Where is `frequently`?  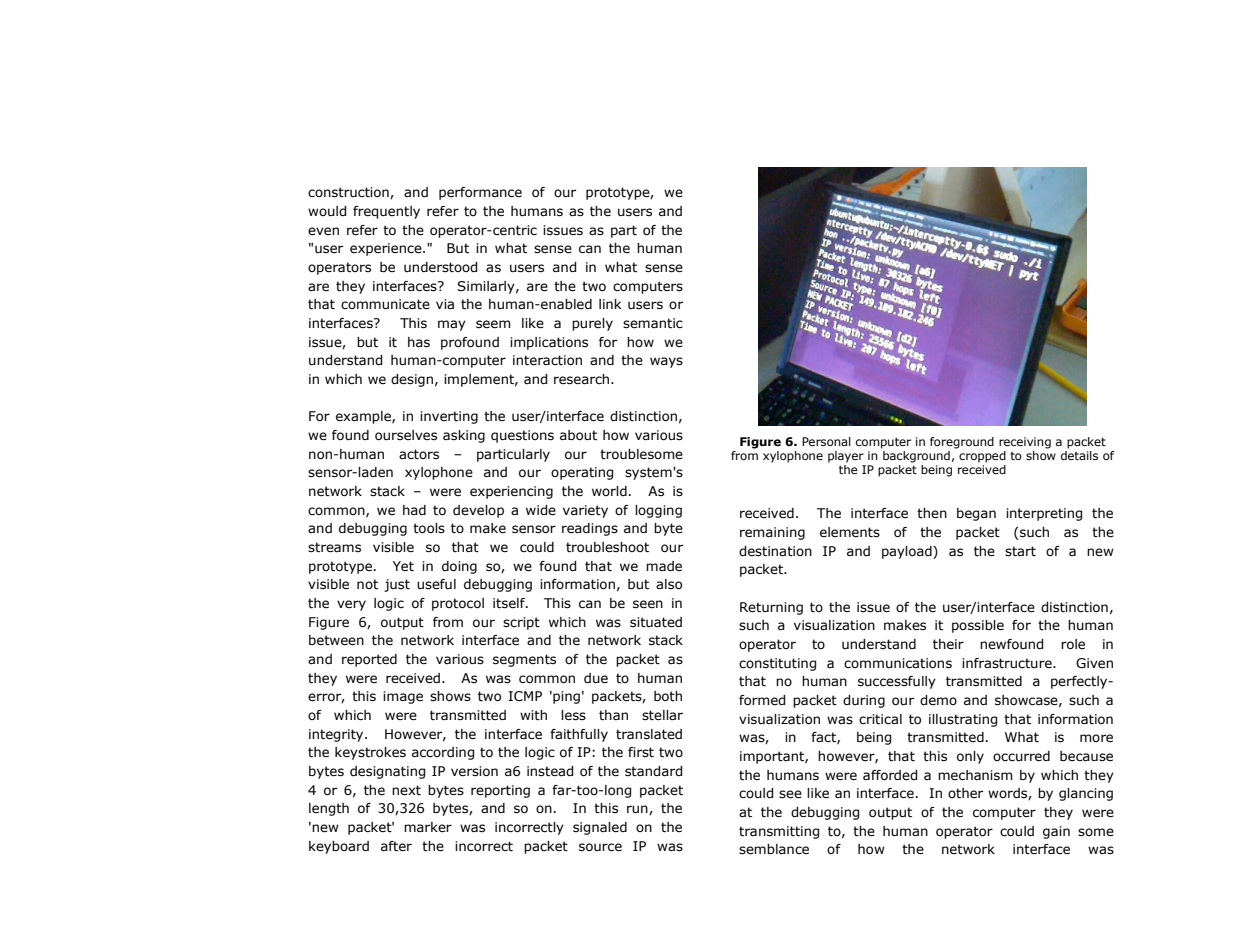 frequently is located at coordinates (386, 212).
